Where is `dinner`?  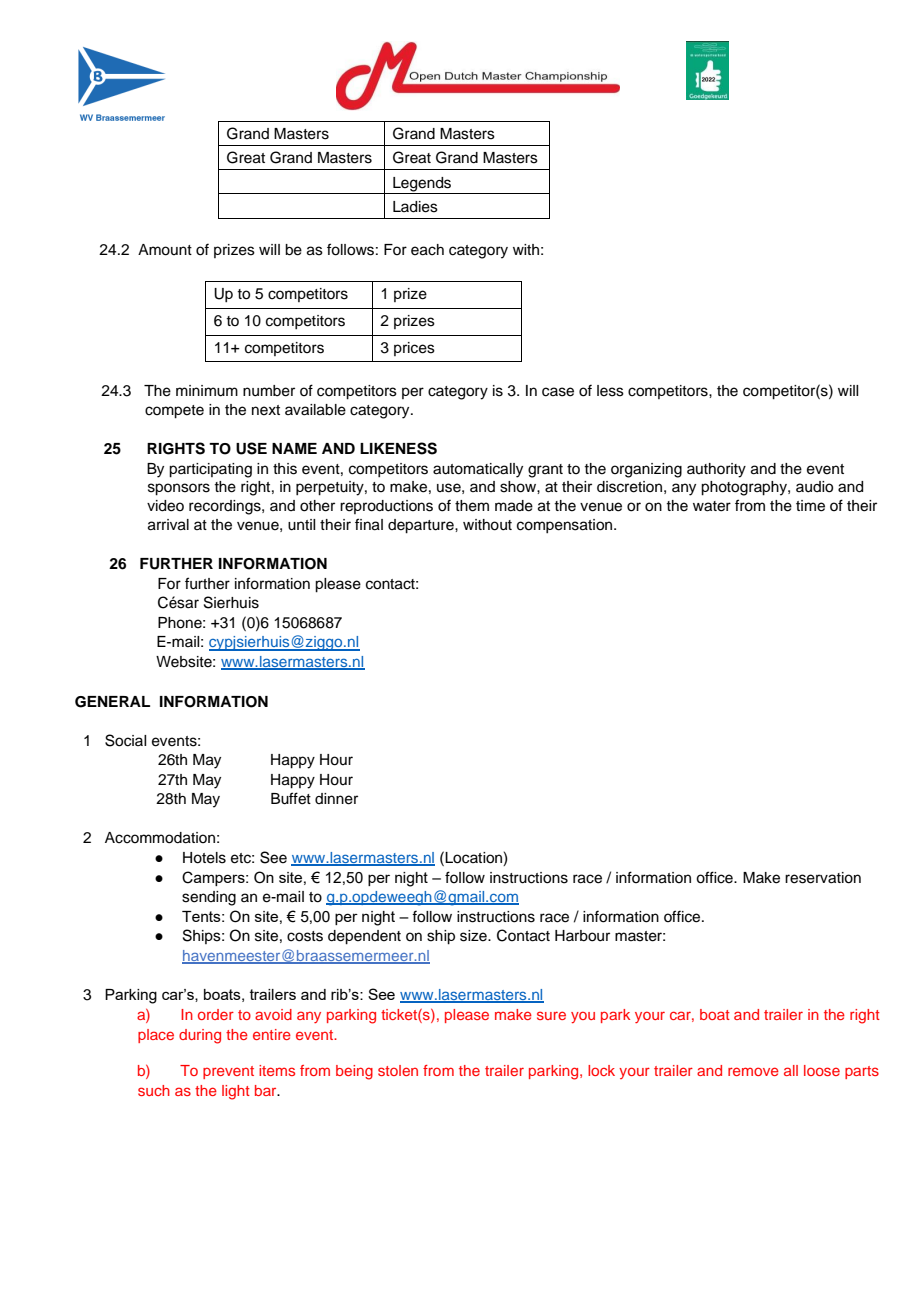
dinner is located at coordinates (336, 799).
